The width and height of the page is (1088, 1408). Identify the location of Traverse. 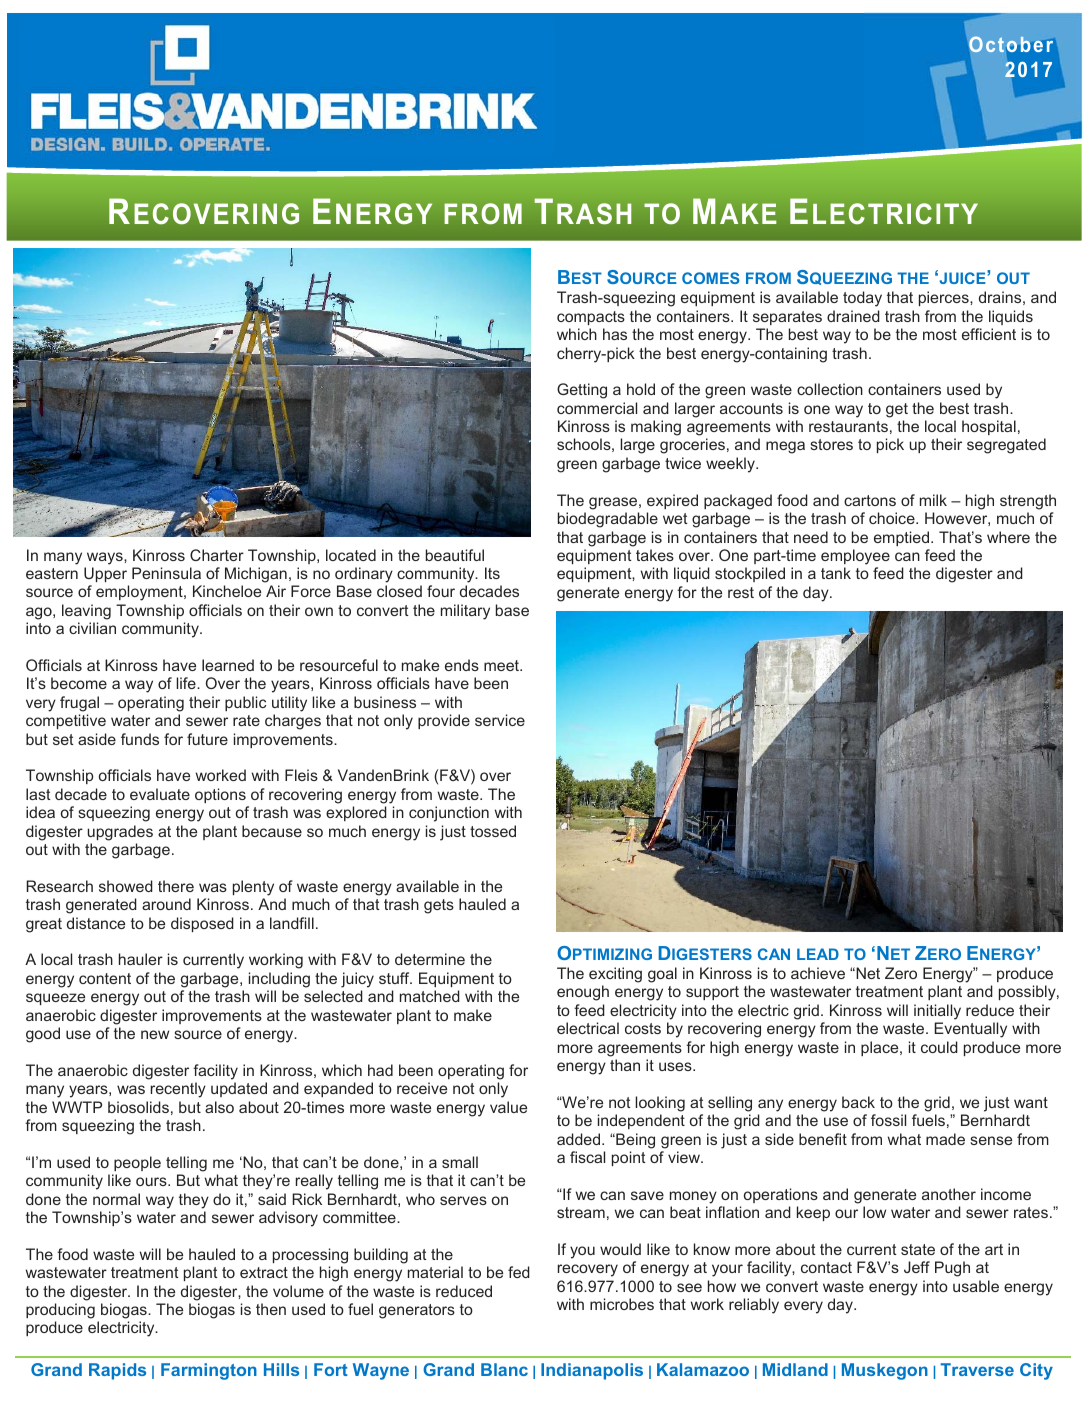
(977, 1369).
